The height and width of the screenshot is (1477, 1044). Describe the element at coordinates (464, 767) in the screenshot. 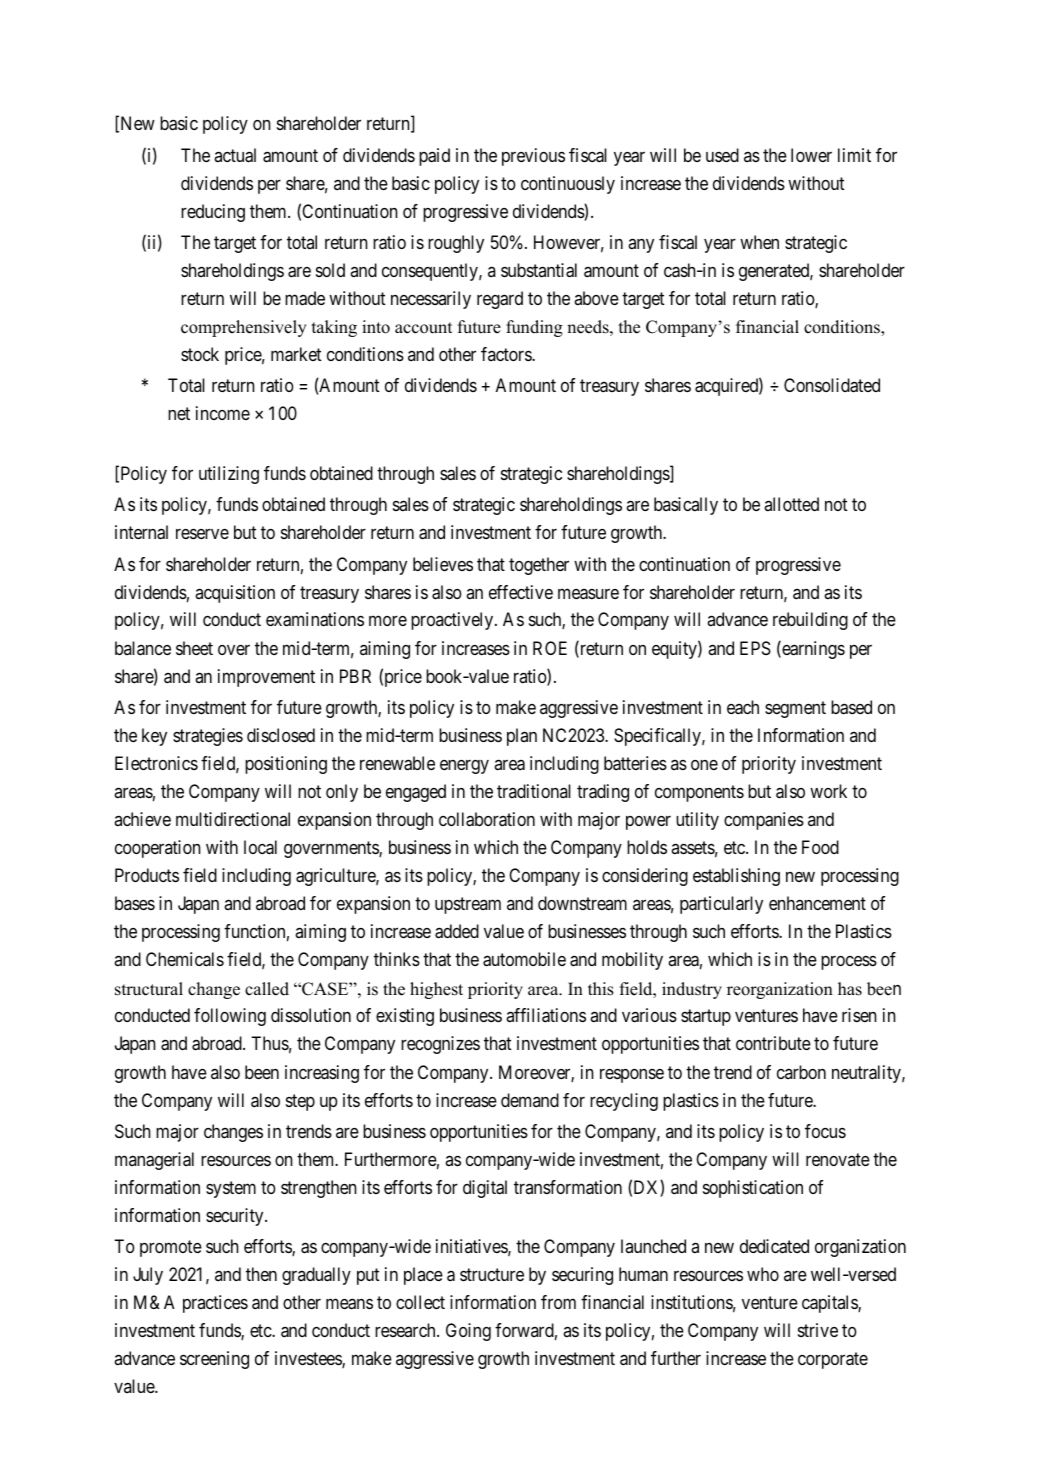

I see `energy` at that location.
